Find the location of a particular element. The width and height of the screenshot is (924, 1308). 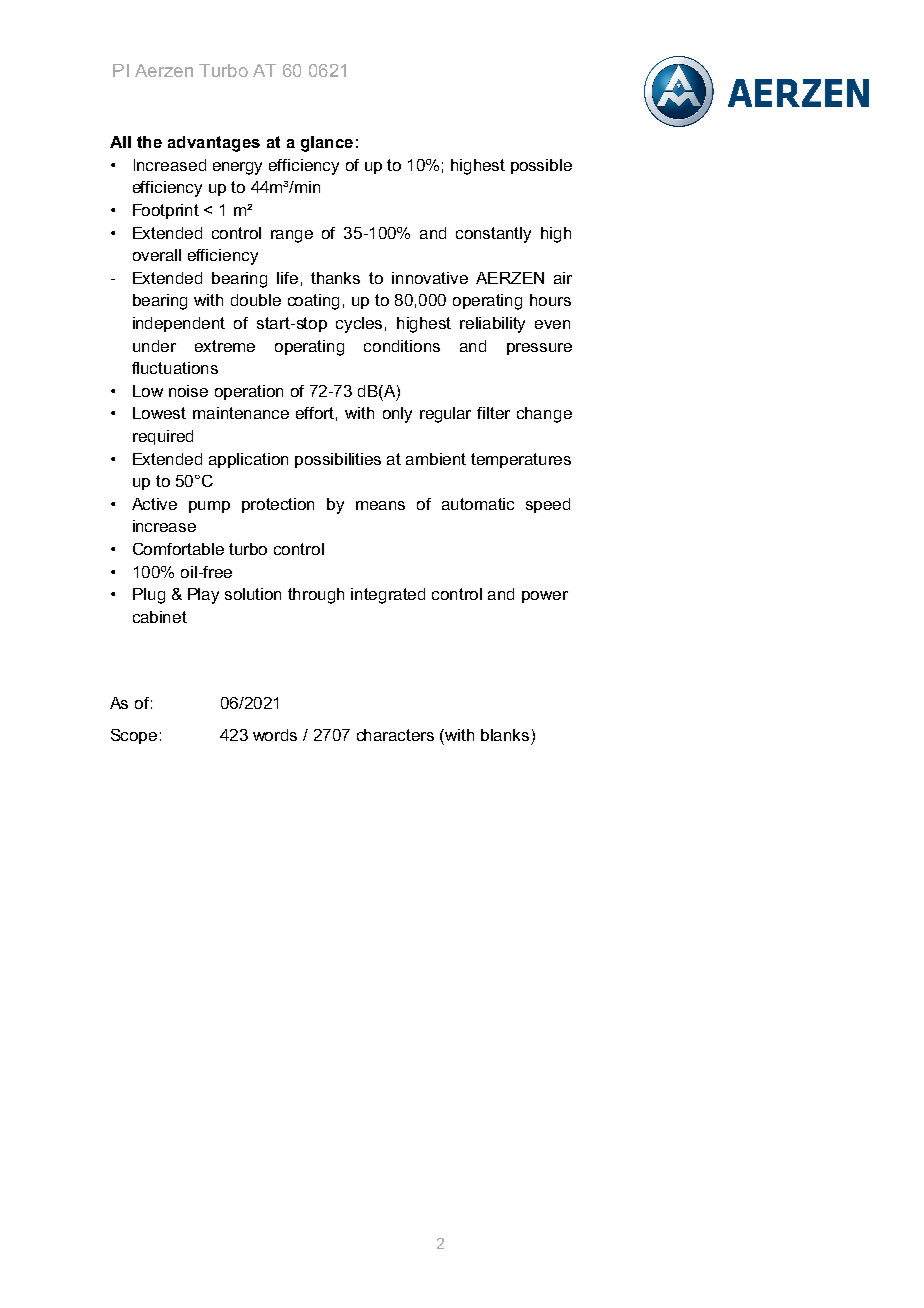

Play is located at coordinates (203, 596).
